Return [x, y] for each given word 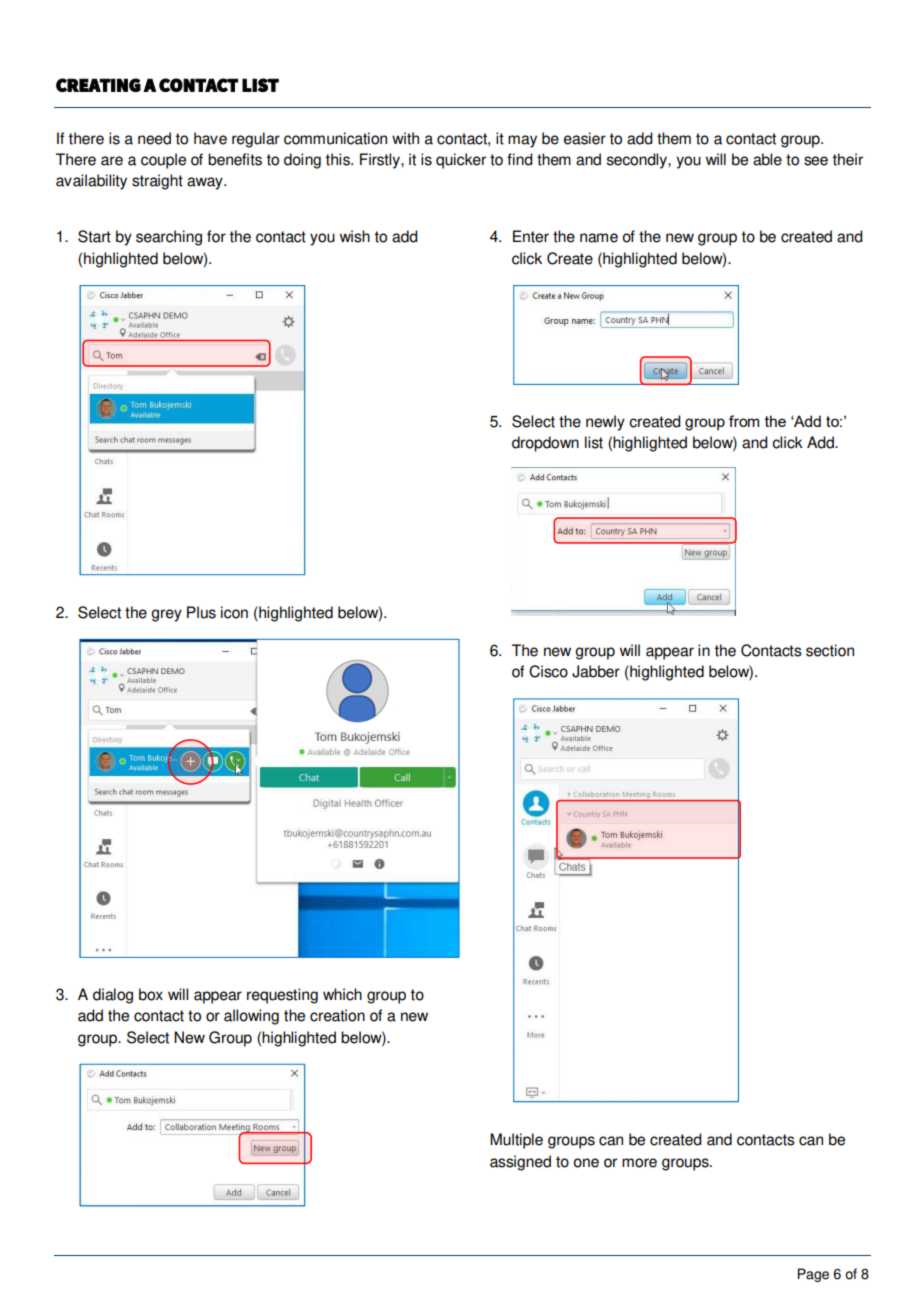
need [154, 138]
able [767, 159]
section [830, 650]
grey [166, 615]
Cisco [548, 671]
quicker [461, 161]
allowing [251, 1017]
